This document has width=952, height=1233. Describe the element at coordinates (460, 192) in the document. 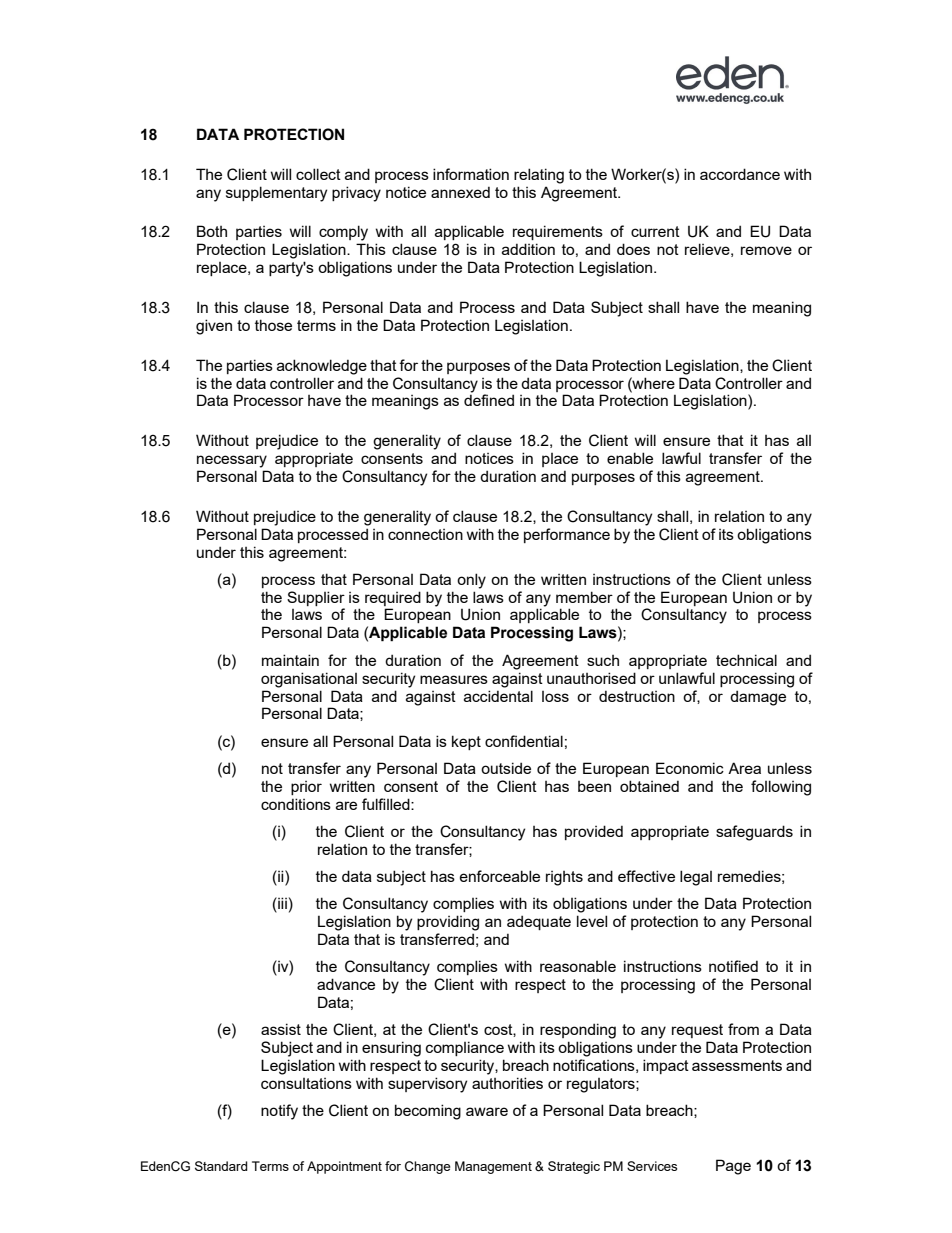

I see `annexed` at that location.
